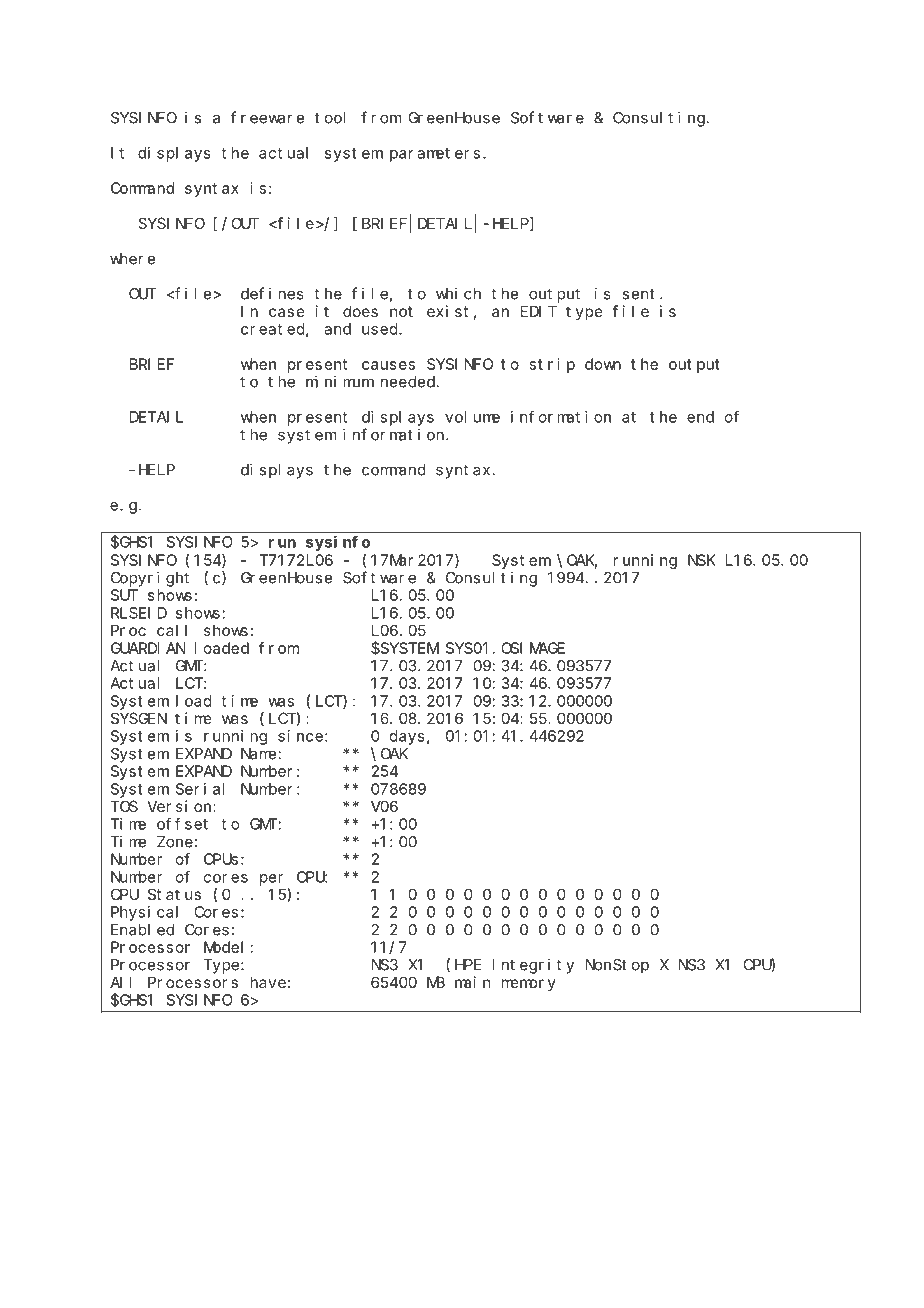  I want to click on Enabled, so click(142, 930).
